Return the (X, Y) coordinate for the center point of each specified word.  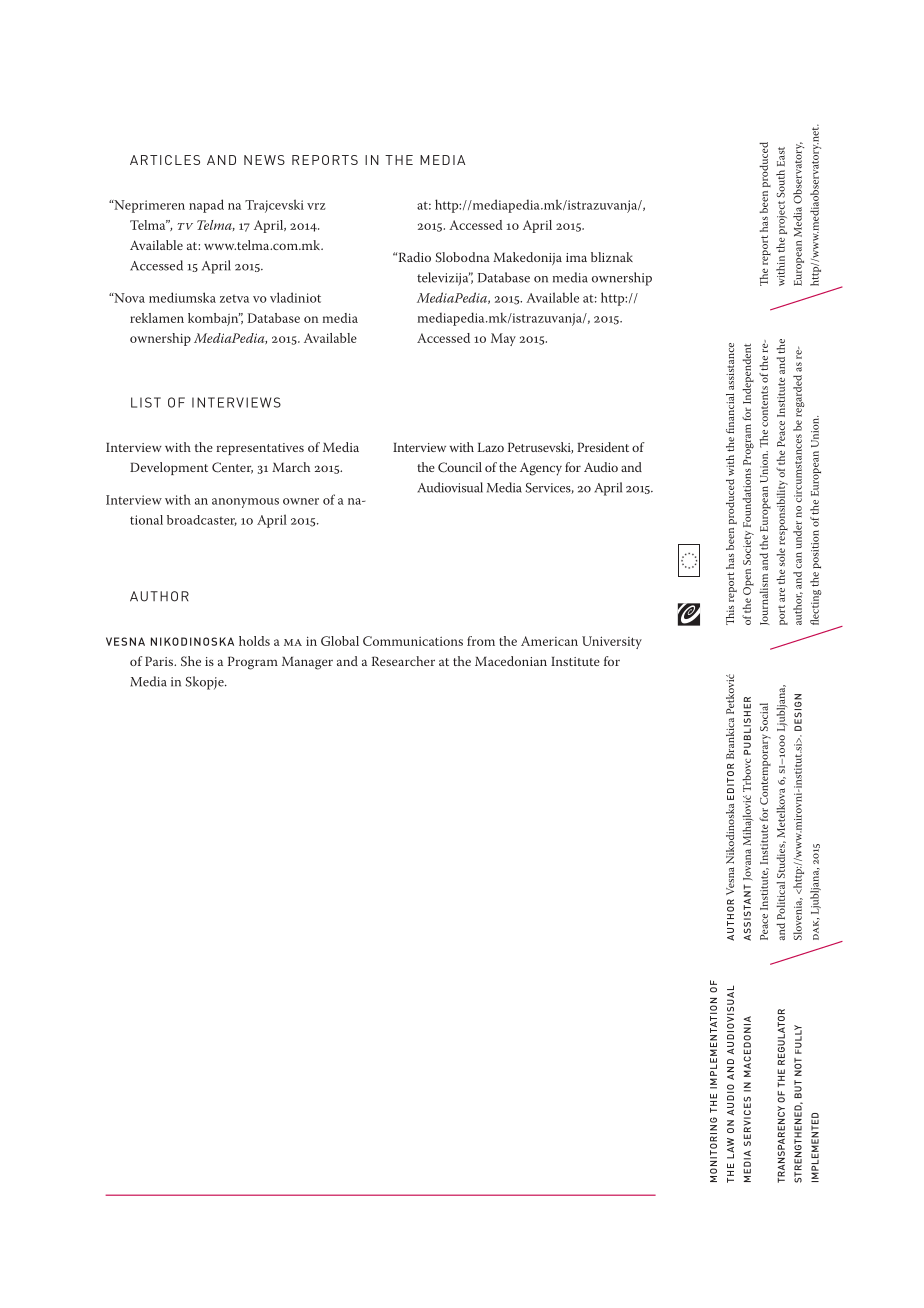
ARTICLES (165, 160)
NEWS (264, 160)
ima (576, 257)
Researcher (403, 661)
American (549, 641)
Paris (160, 661)
